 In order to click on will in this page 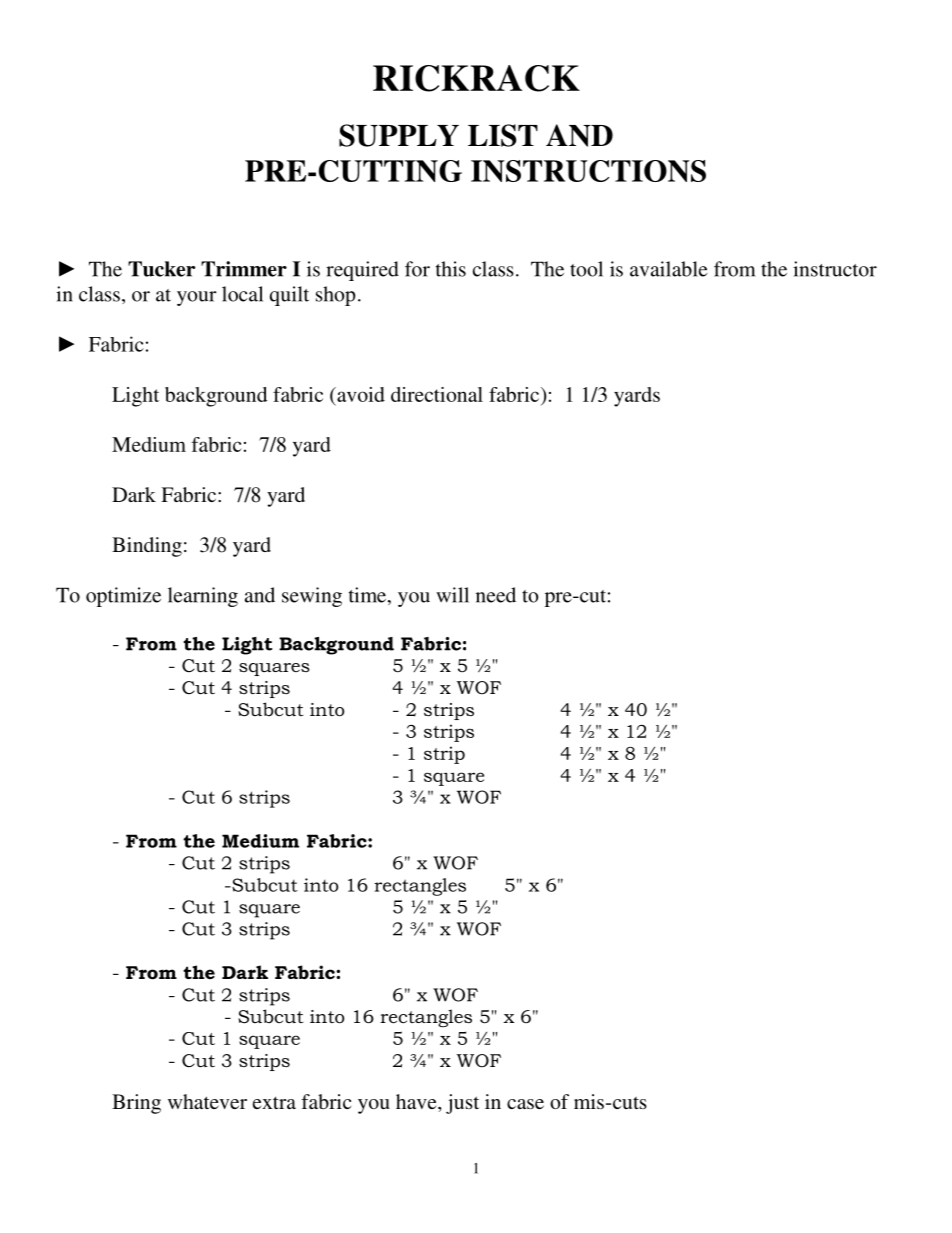, I will do `click(452, 595)`.
